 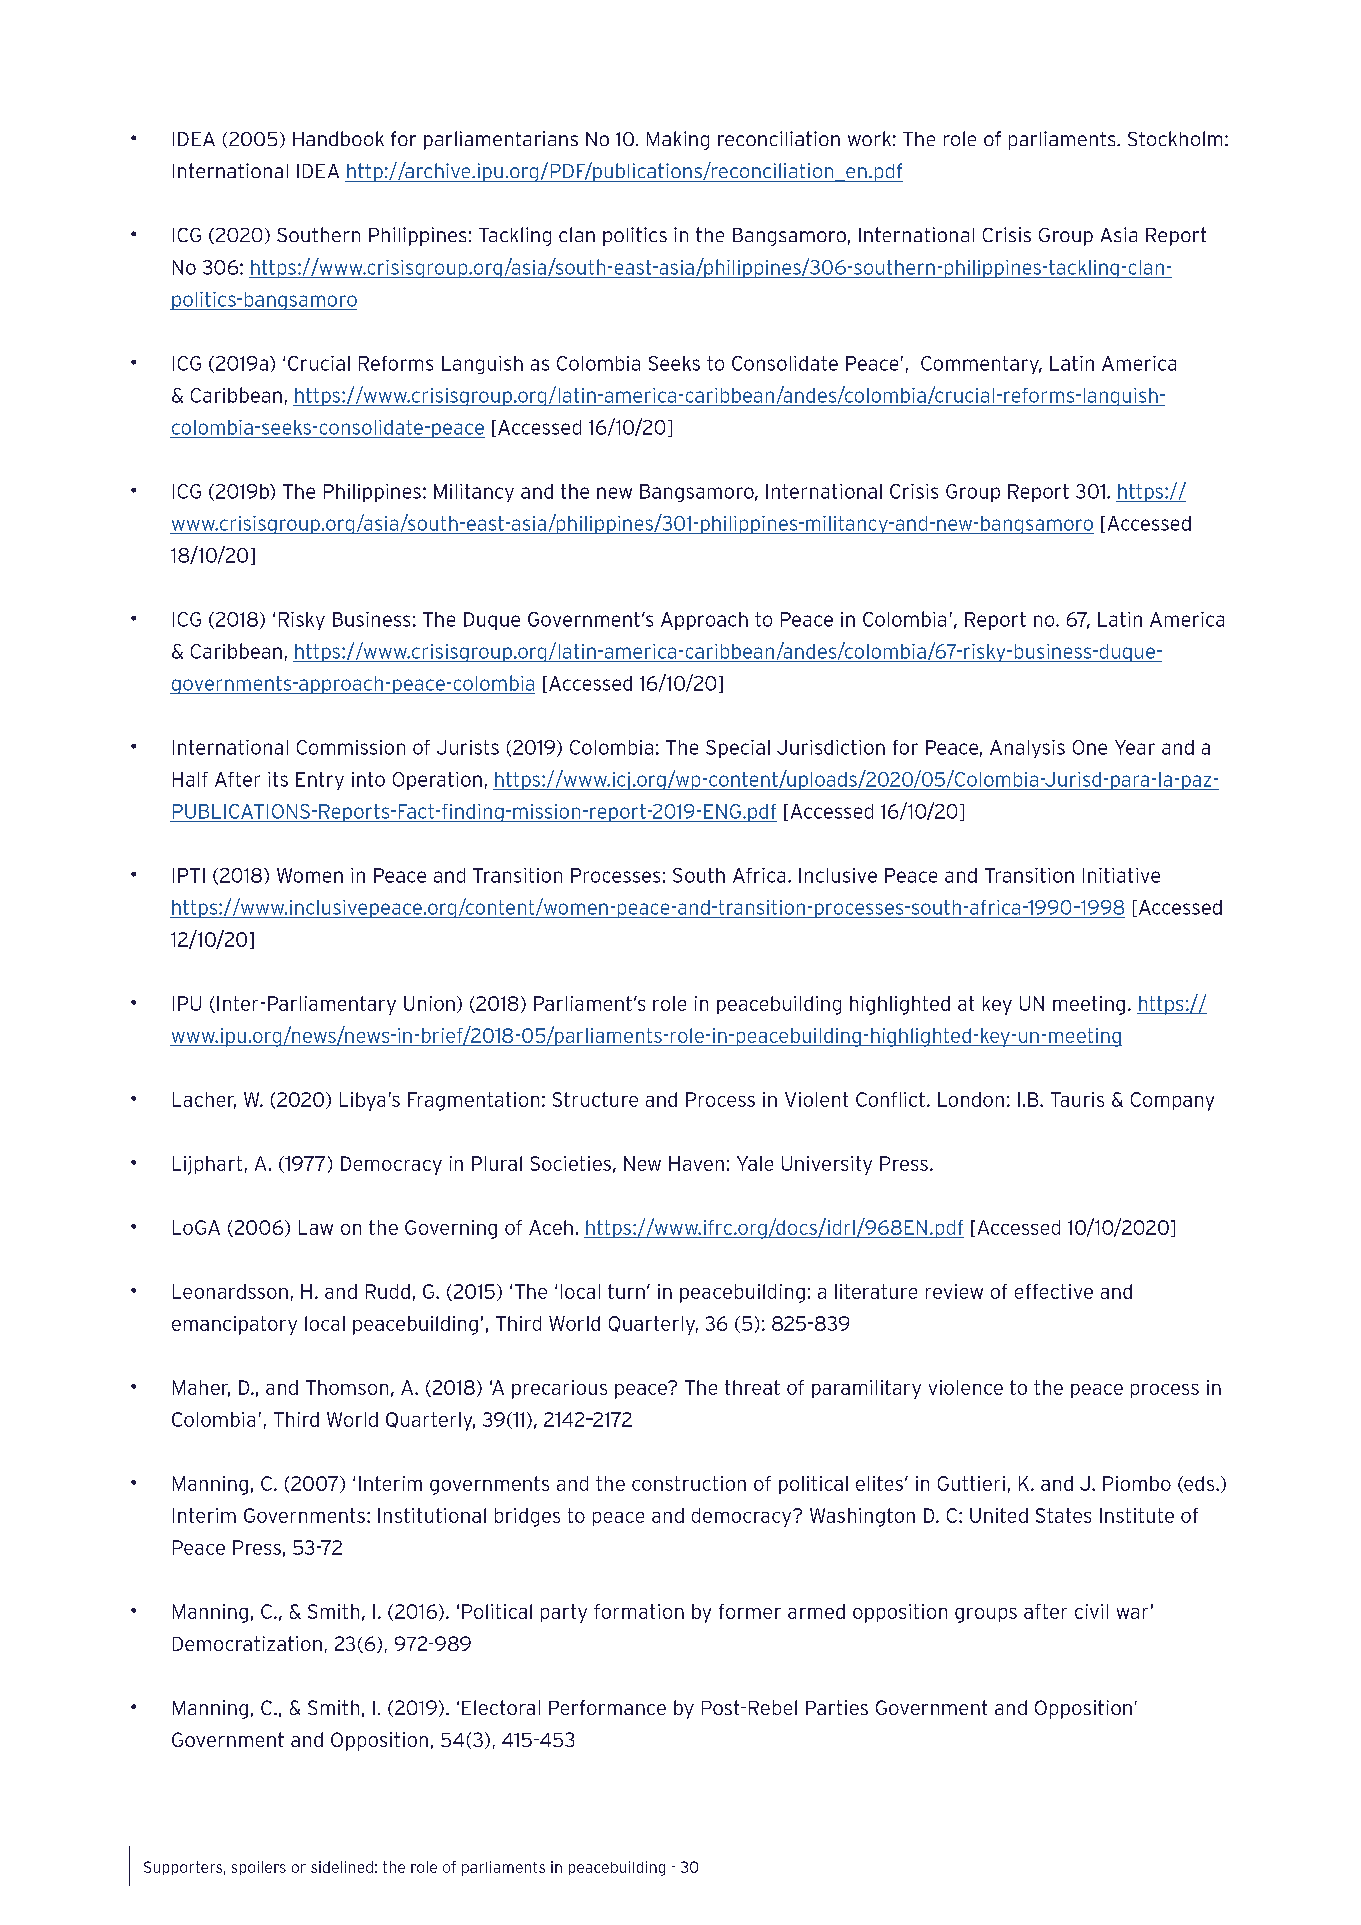 What do you see at coordinates (595, 1099) in the document?
I see `Structure` at bounding box center [595, 1099].
